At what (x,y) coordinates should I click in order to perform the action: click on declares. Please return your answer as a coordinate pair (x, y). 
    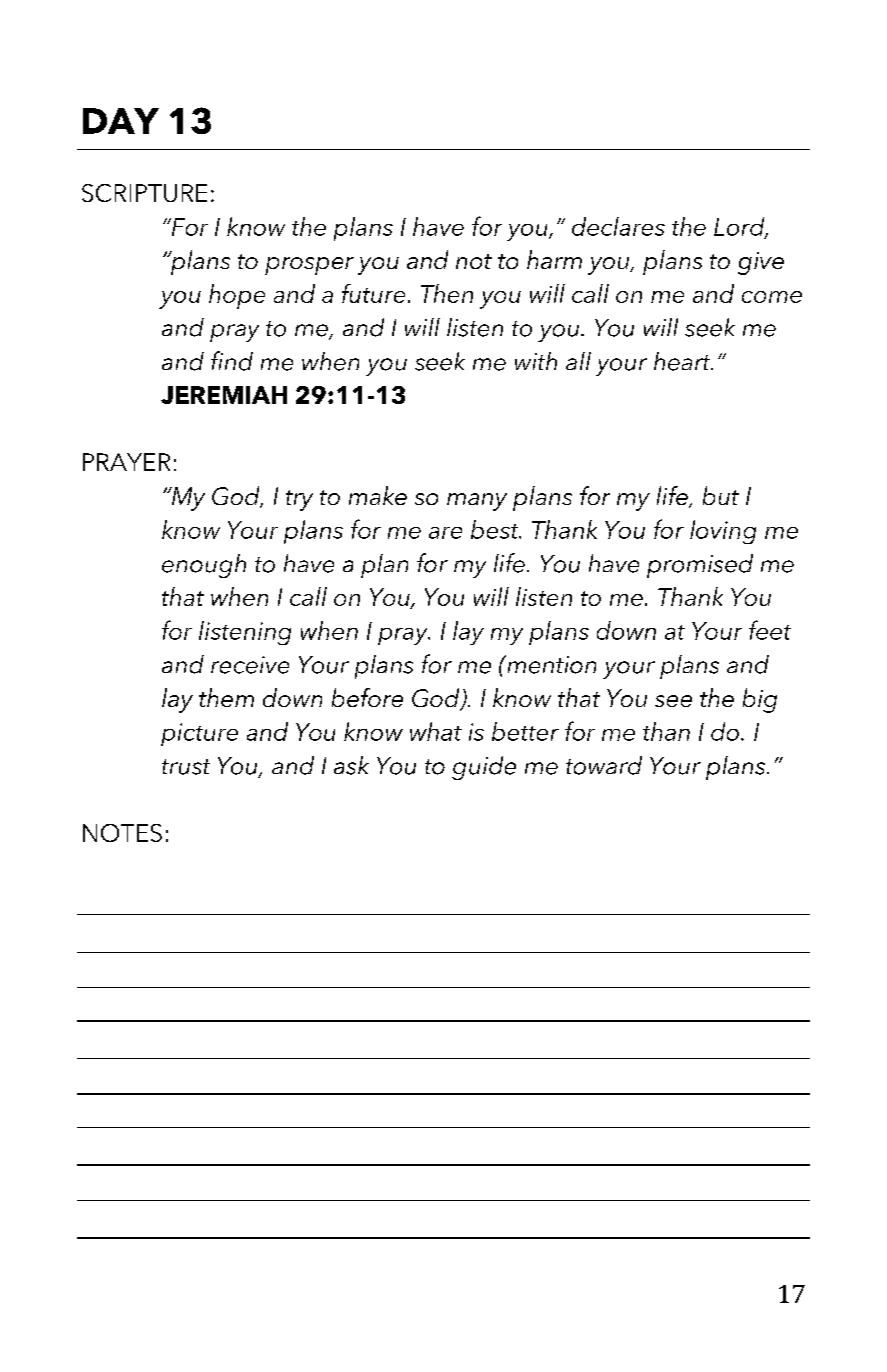
    Looking at the image, I should click on (618, 226).
